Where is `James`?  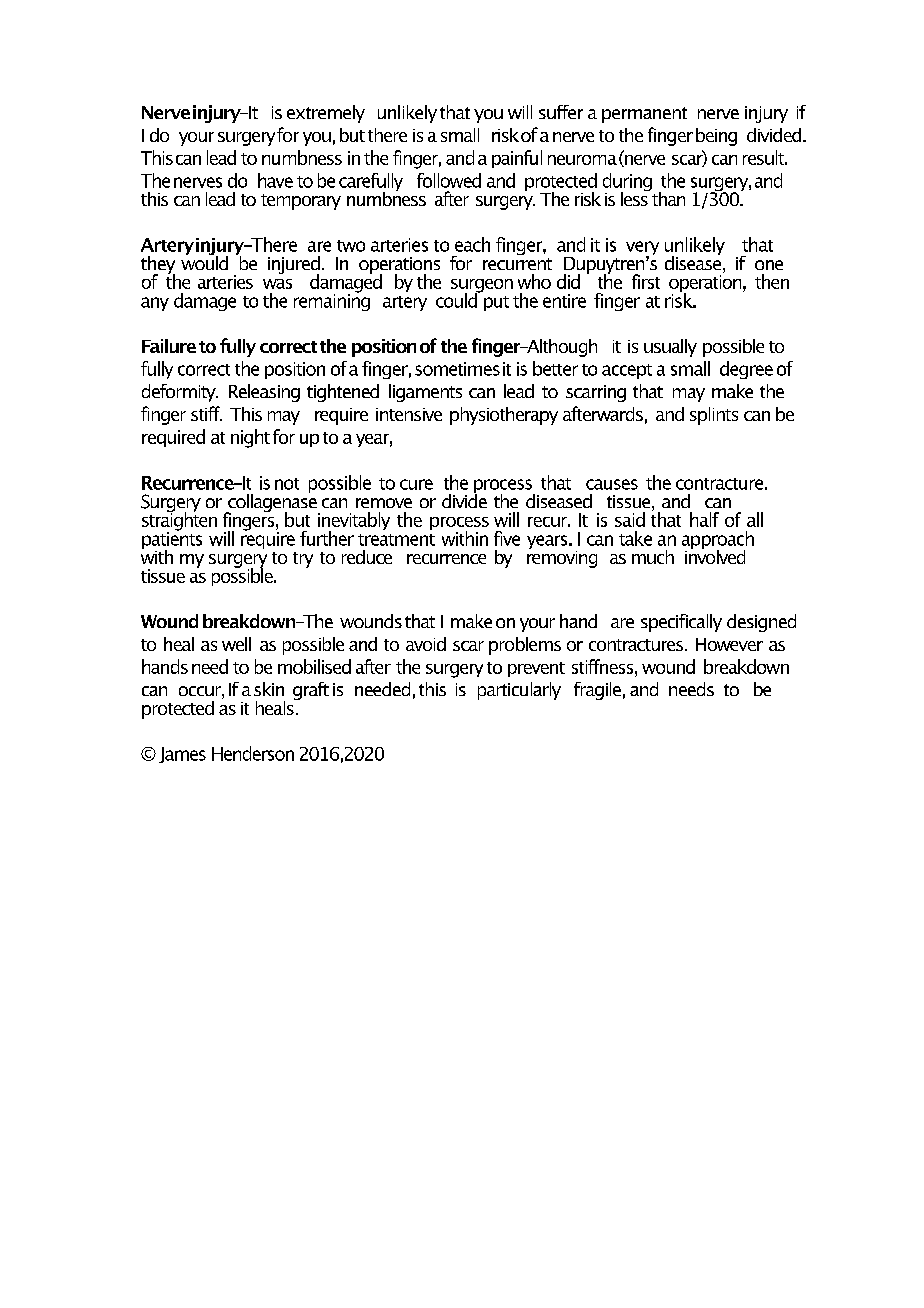 James is located at coordinates (182, 755).
